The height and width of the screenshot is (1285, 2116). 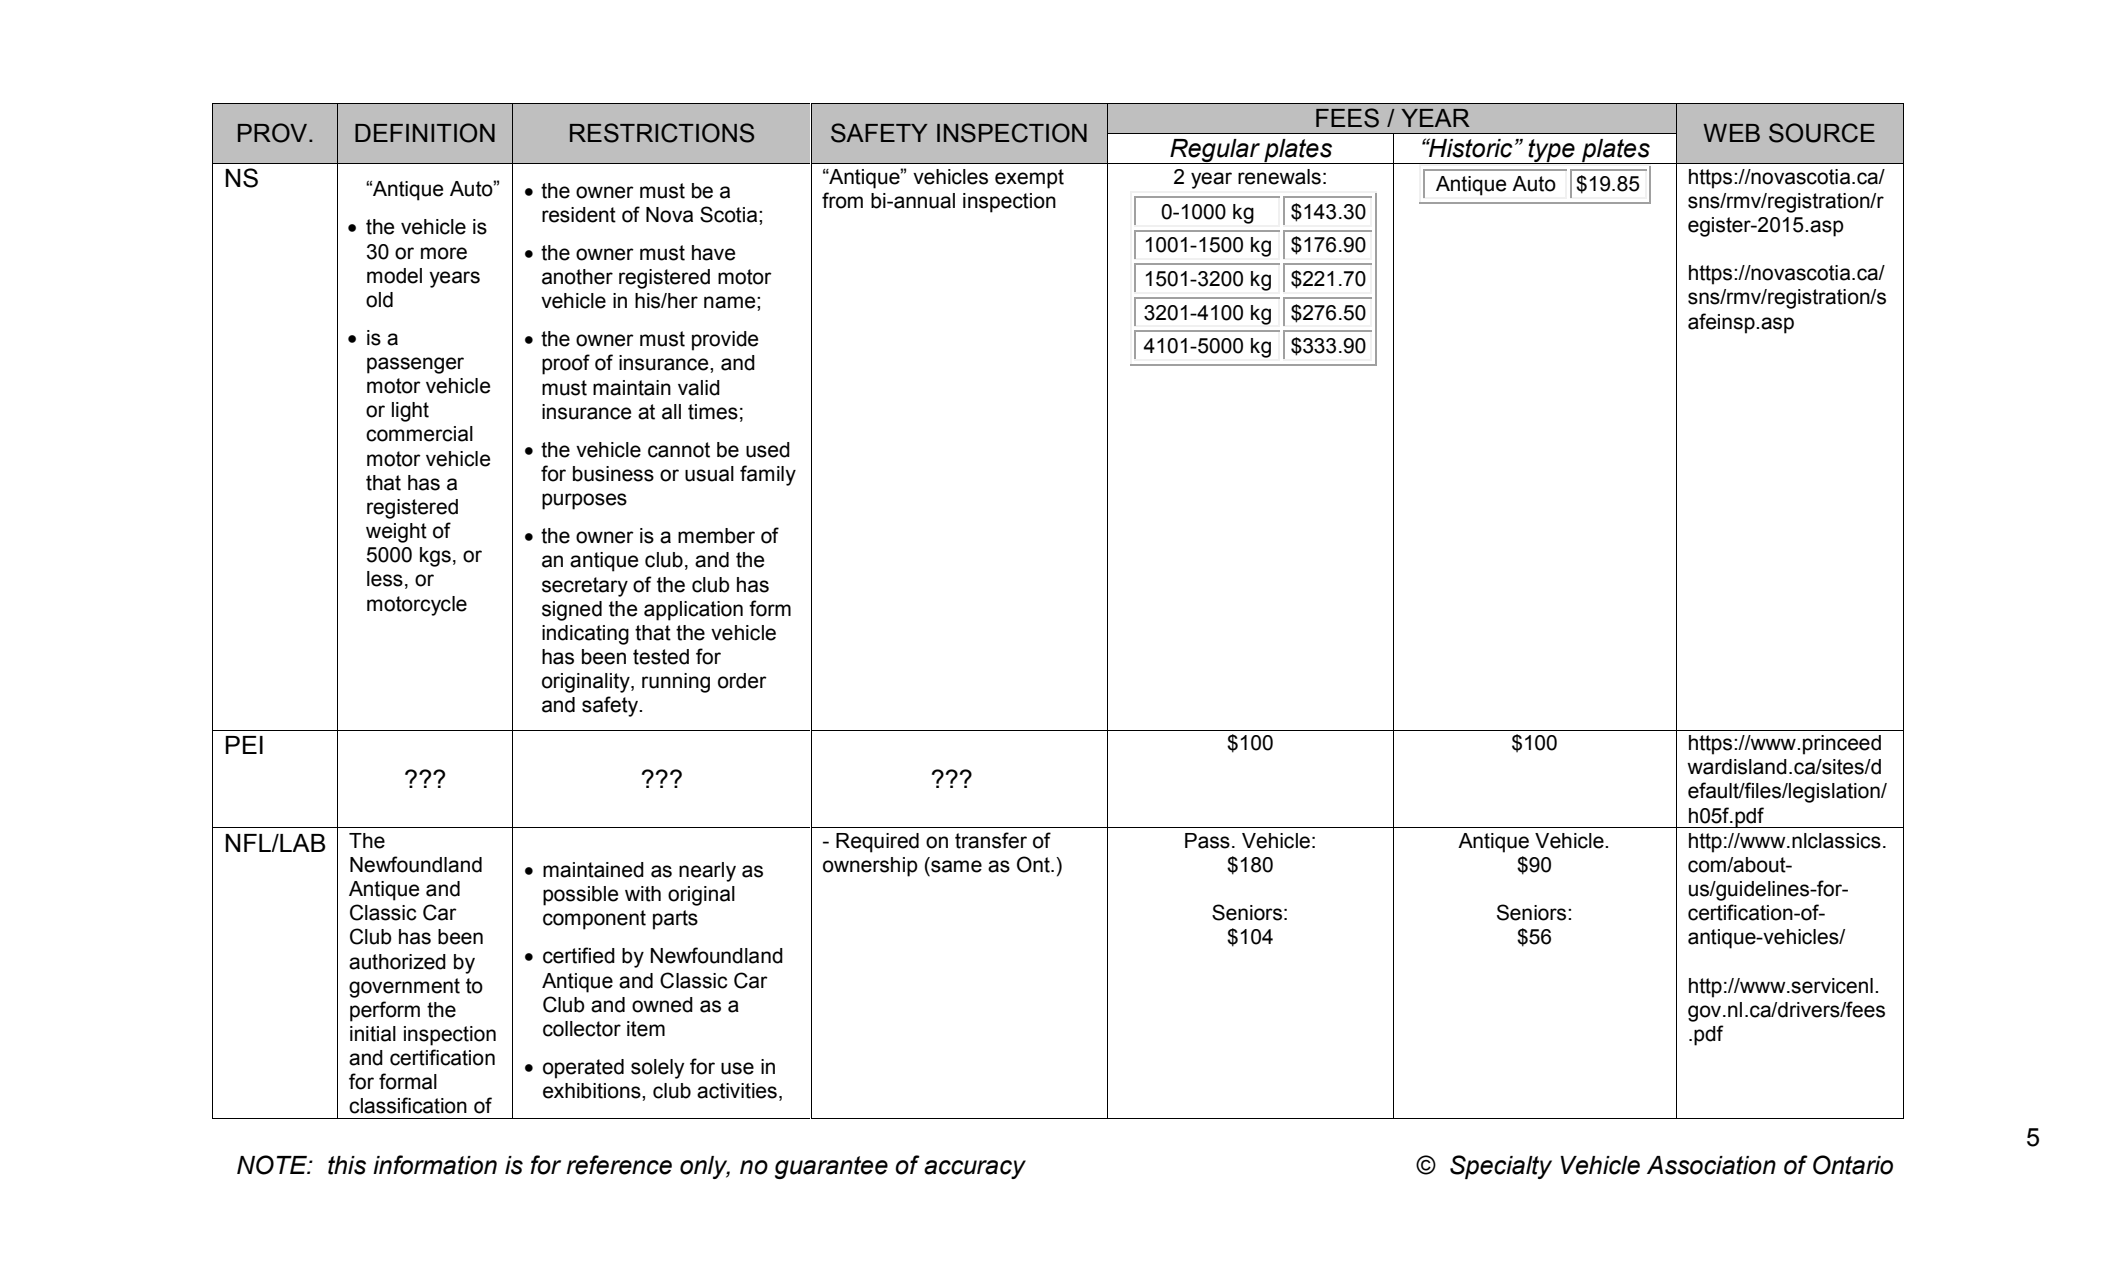 I want to click on exempt, so click(x=1029, y=179).
